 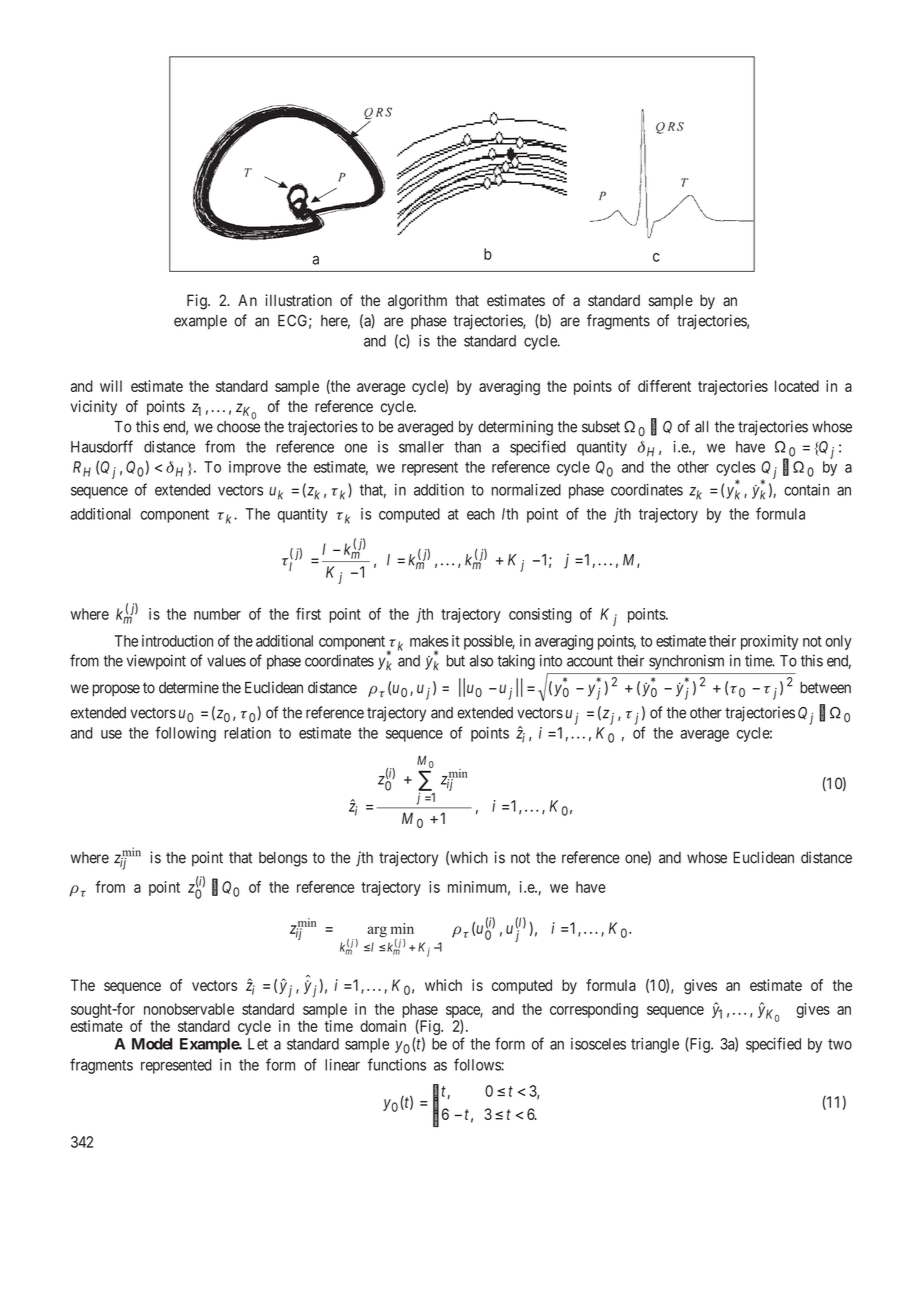 What do you see at coordinates (456, 661) in the screenshot?
I see `but` at bounding box center [456, 661].
